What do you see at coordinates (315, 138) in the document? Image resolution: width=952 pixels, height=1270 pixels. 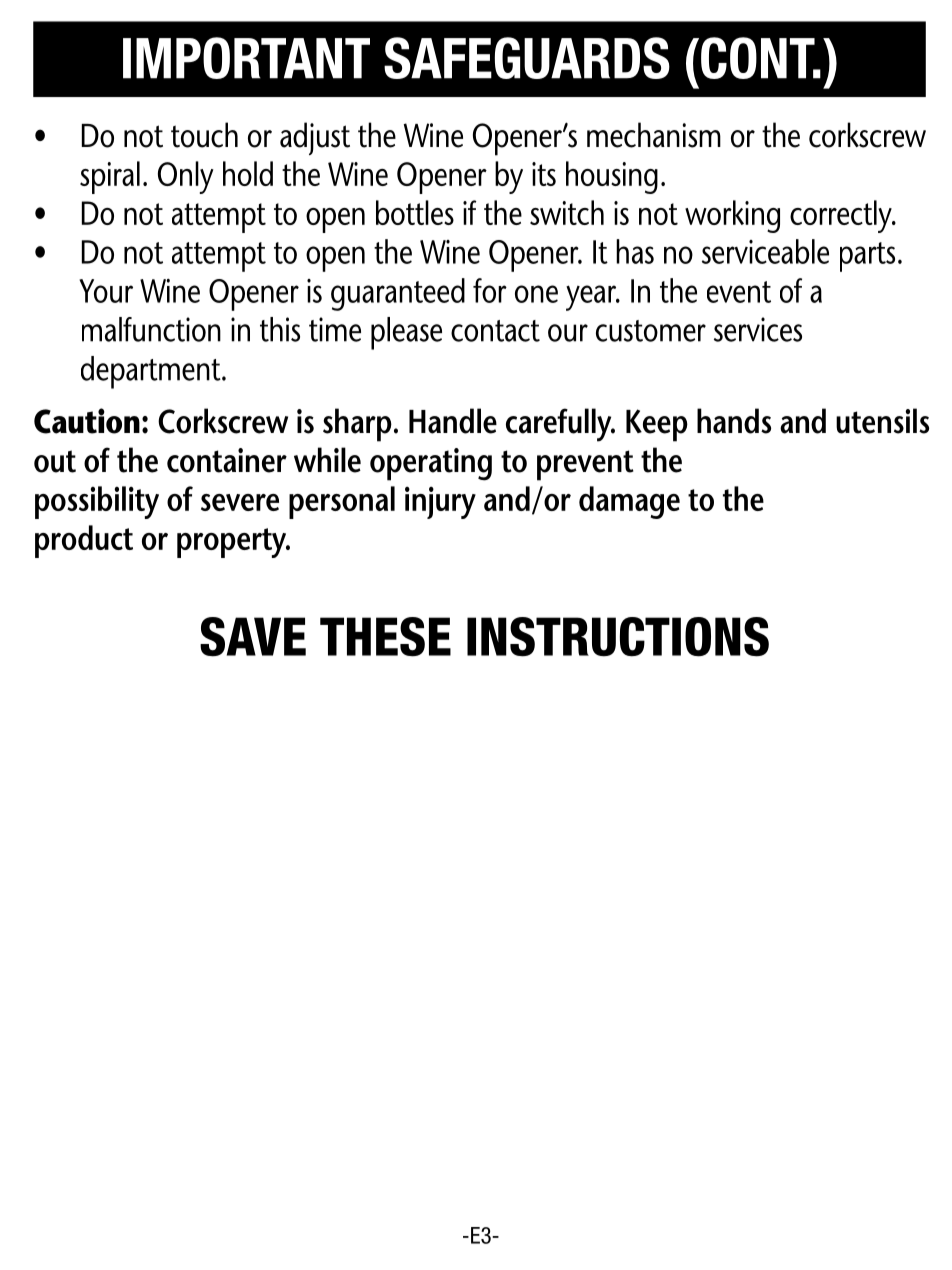 I see `adjust` at bounding box center [315, 138].
